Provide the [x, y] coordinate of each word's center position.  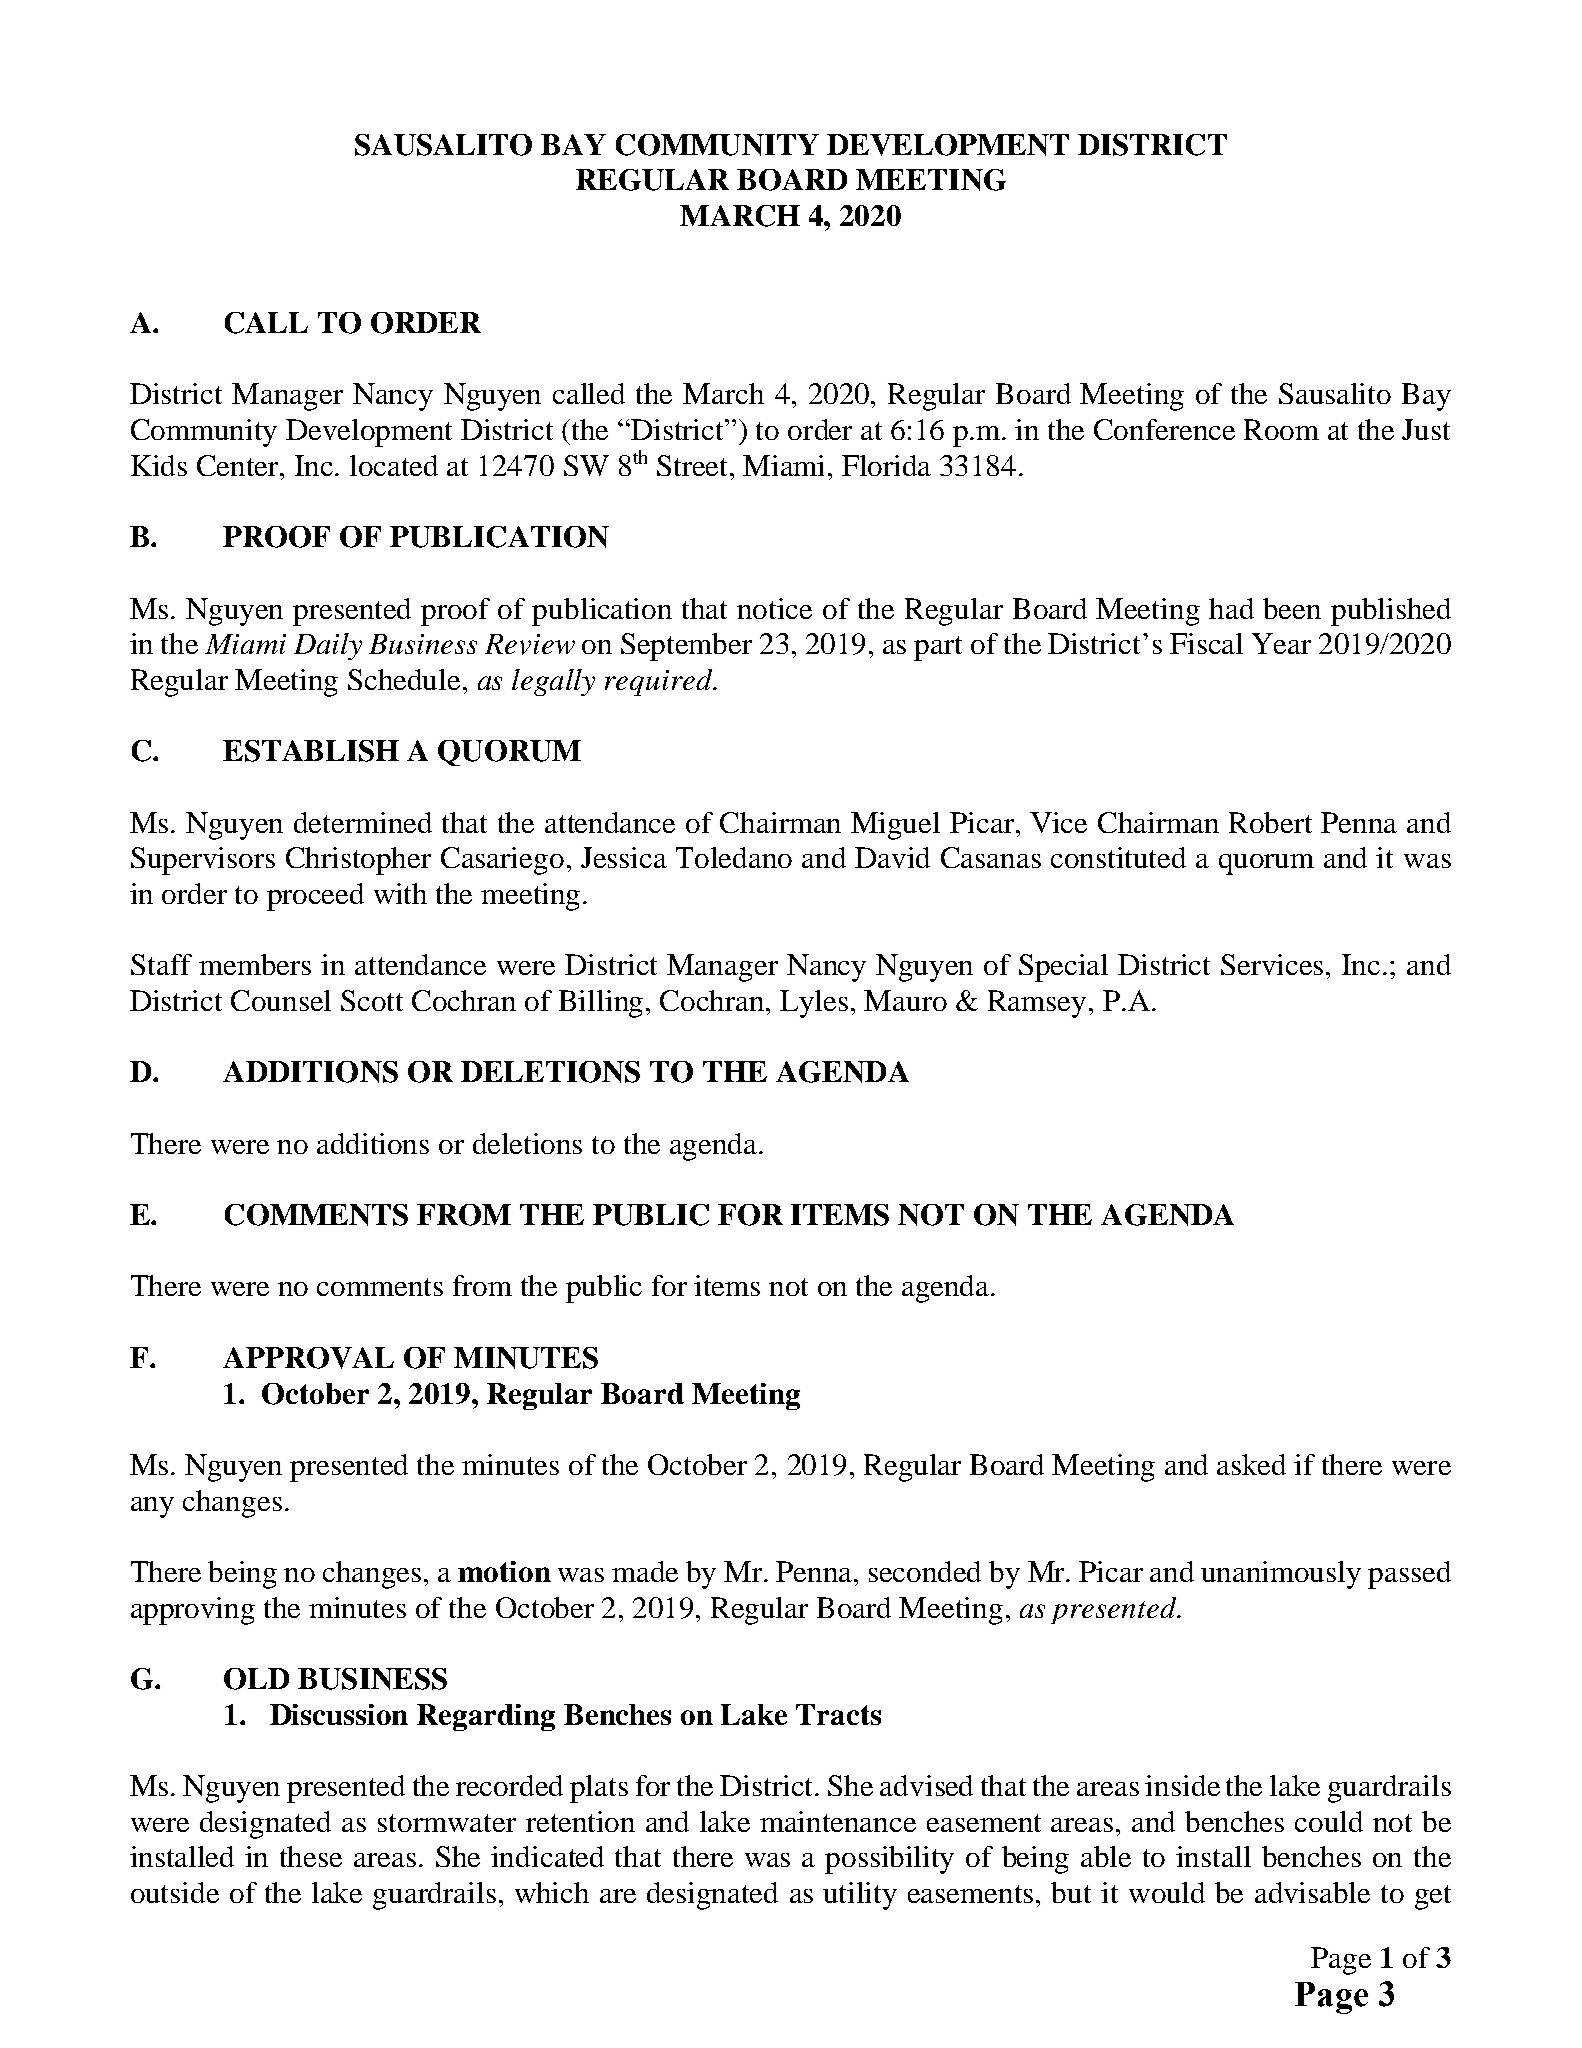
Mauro [905, 1000]
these [311, 1856]
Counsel [281, 1000]
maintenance [838, 1821]
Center [239, 465]
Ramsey [1037, 1004]
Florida [886, 465]
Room [1281, 429]
